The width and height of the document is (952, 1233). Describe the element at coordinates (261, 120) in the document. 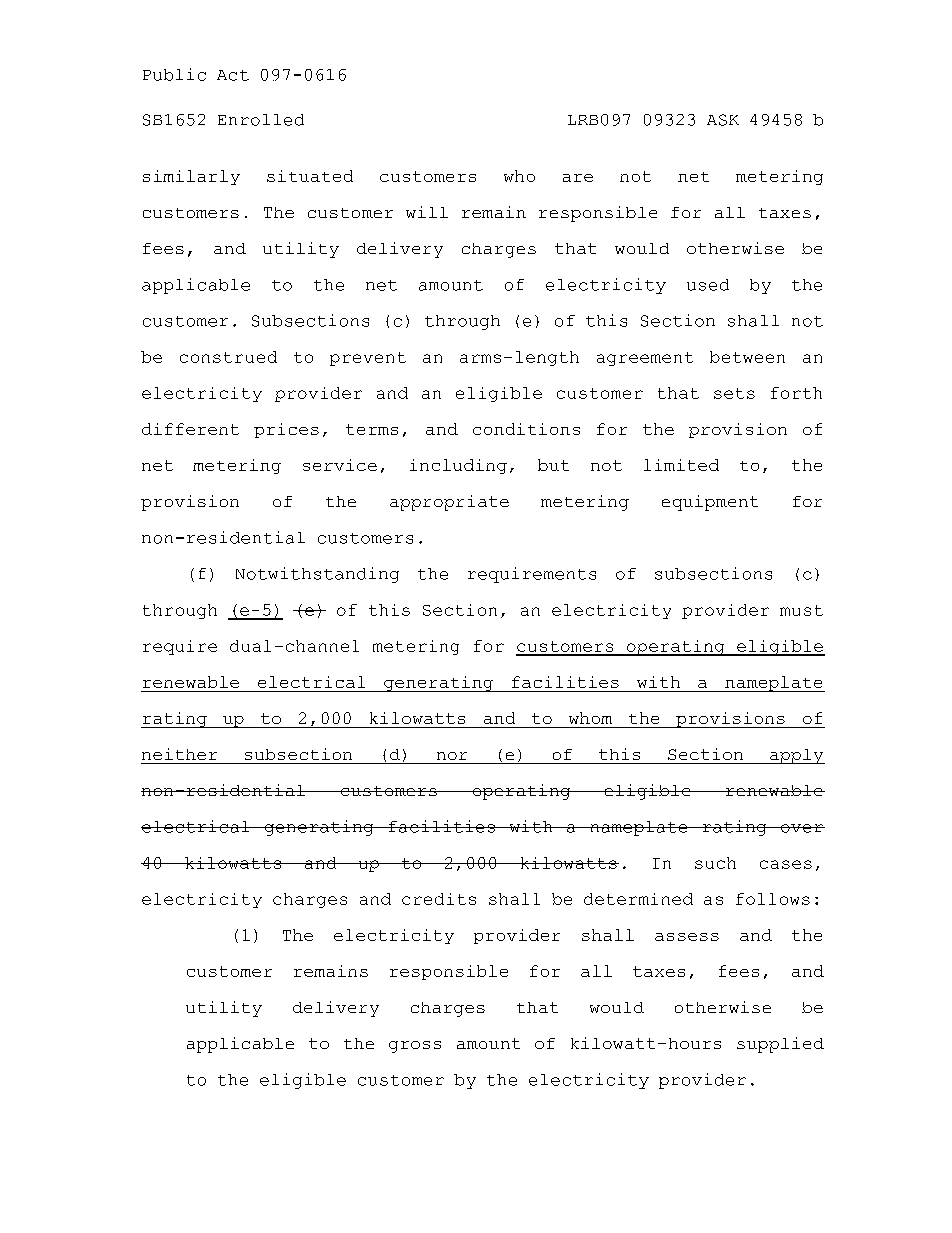

I see `Enrolled` at that location.
